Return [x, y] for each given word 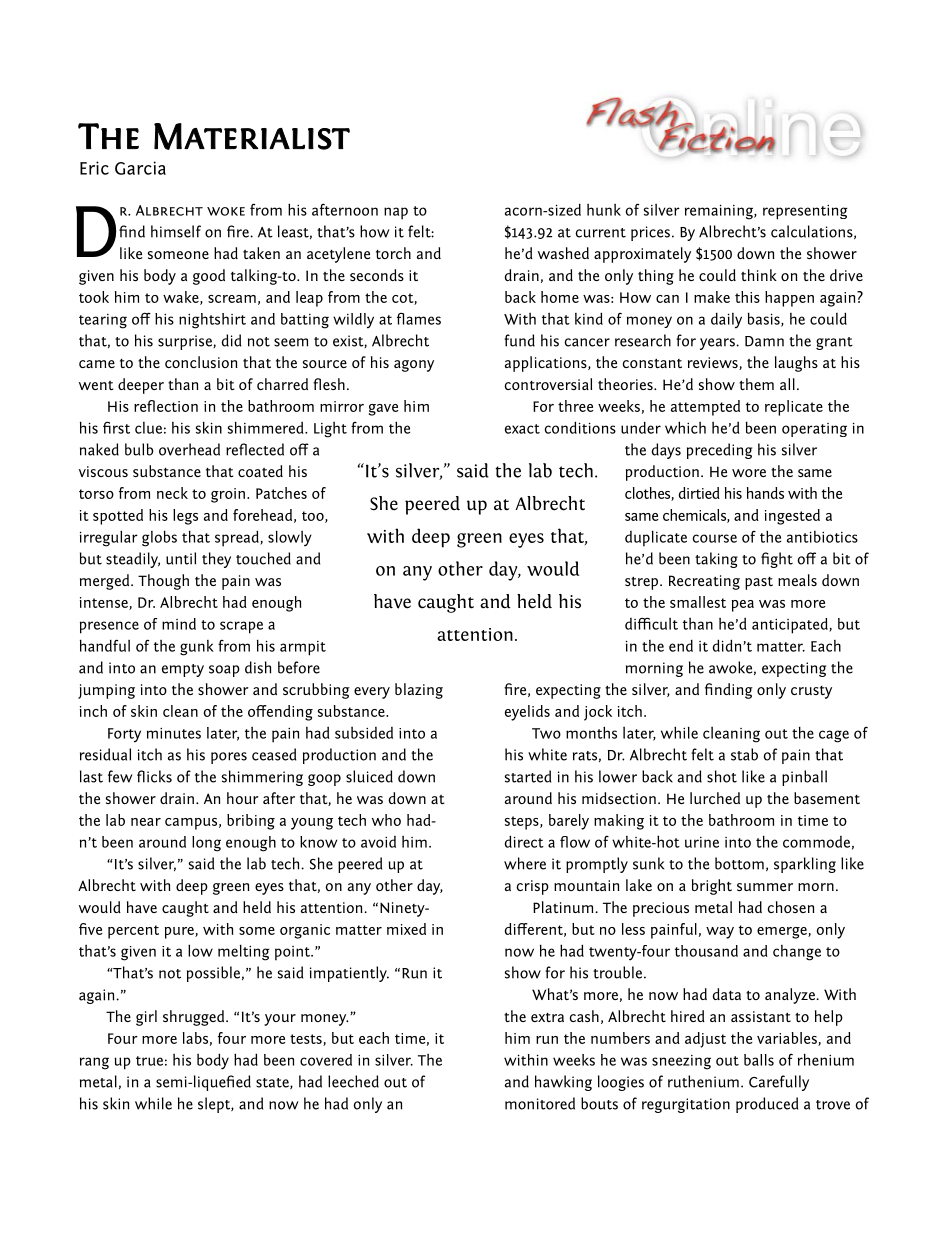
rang [94, 1063]
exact [522, 429]
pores [229, 758]
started [528, 776]
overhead [189, 449]
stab [744, 754]
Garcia [140, 168]
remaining [720, 212]
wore [749, 473]
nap [396, 213]
